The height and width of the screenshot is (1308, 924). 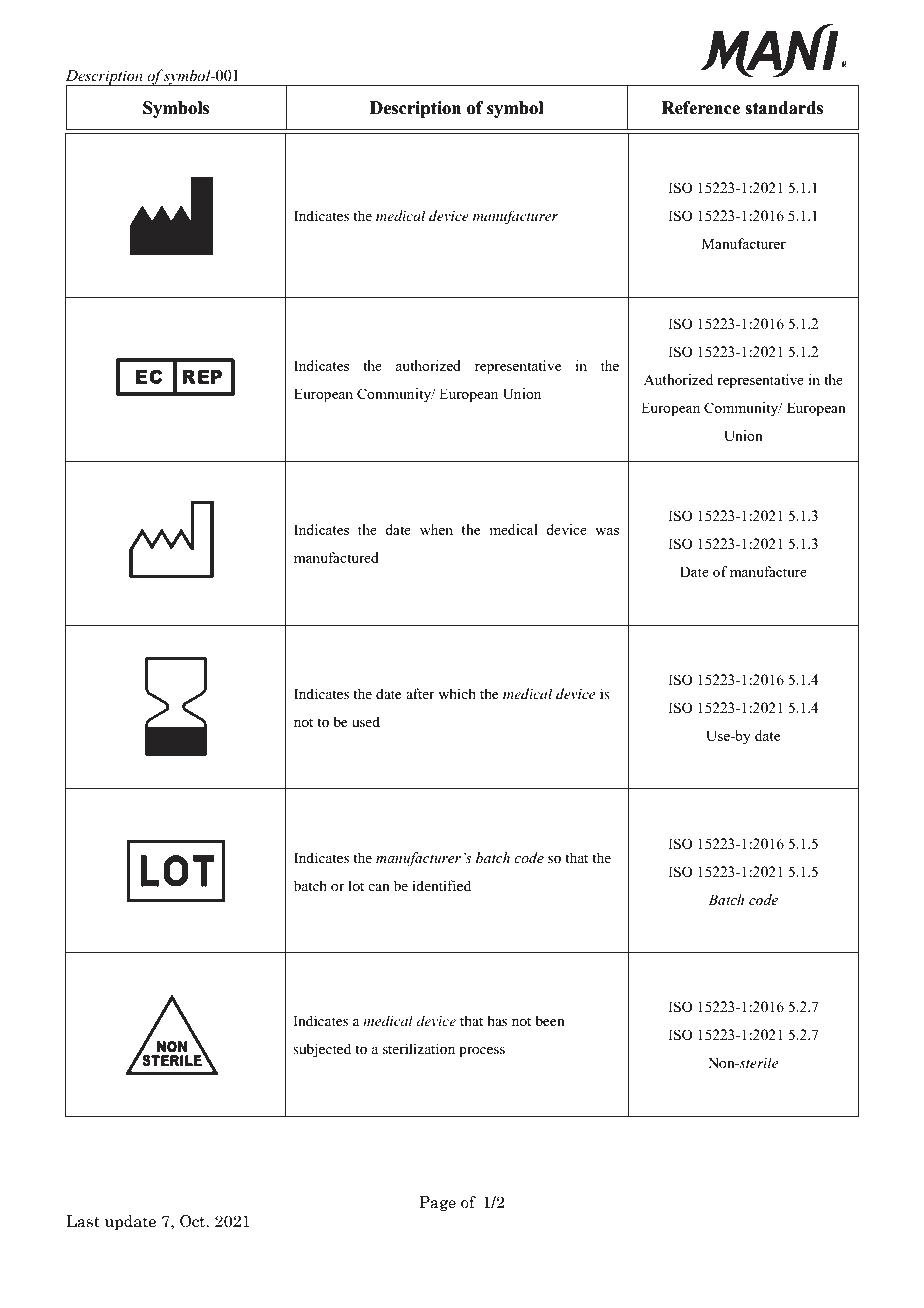 I want to click on Reference, so click(x=701, y=108).
